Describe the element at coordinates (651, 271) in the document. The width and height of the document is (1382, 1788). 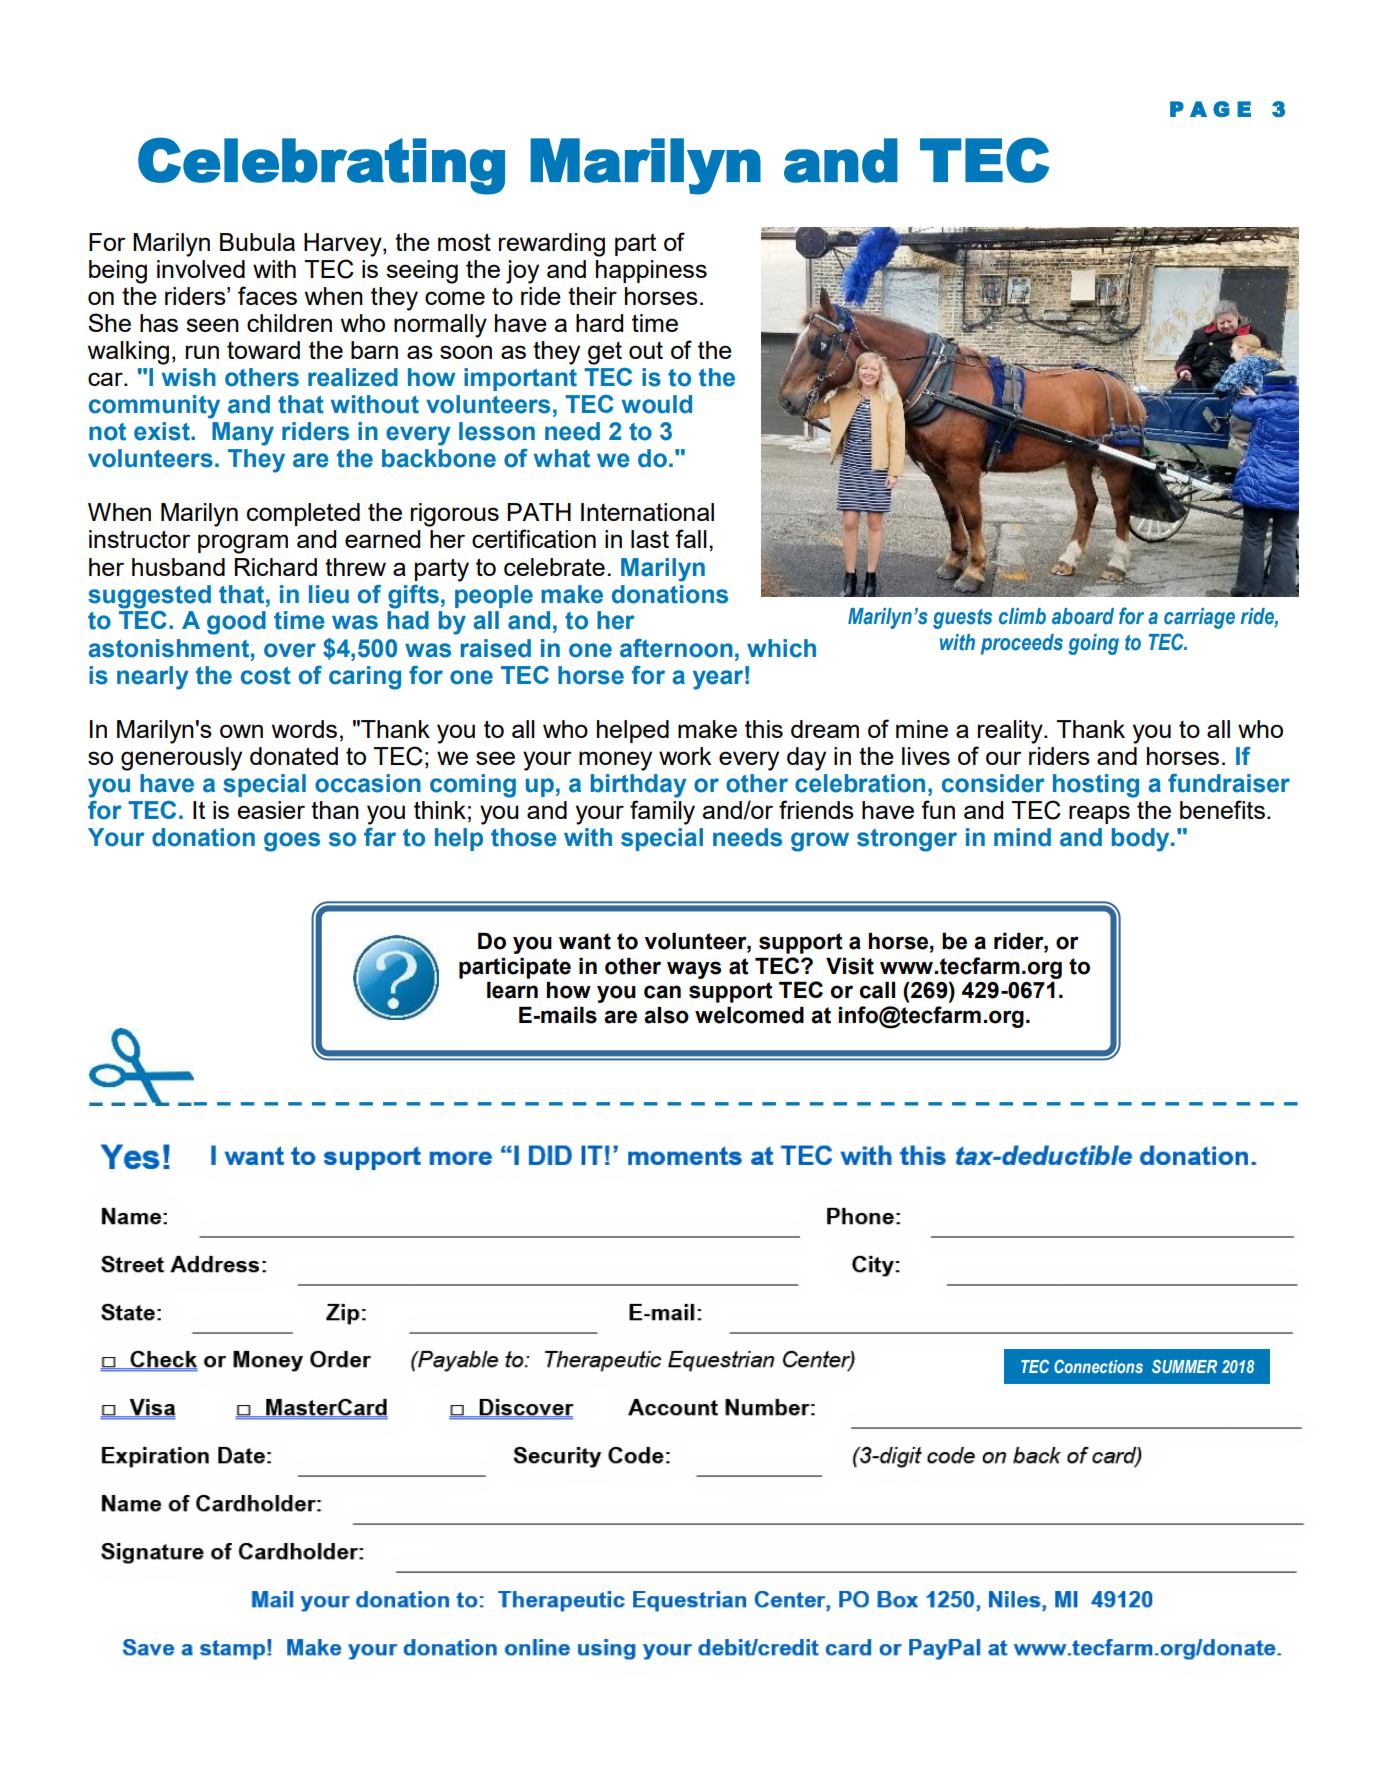
I see `happiness` at that location.
